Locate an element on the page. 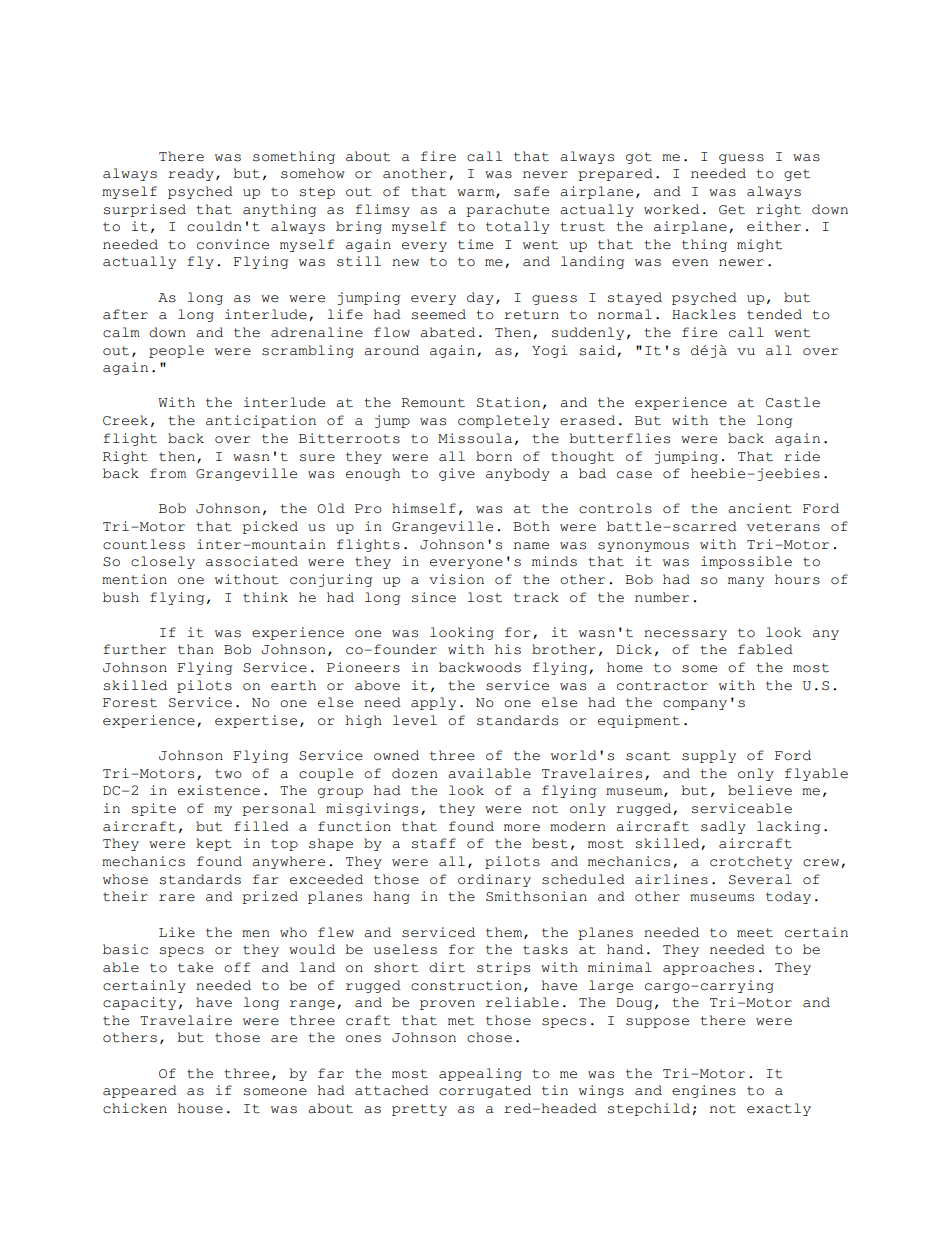 This page has height=1233, width=952. safe is located at coordinates (531, 191).
